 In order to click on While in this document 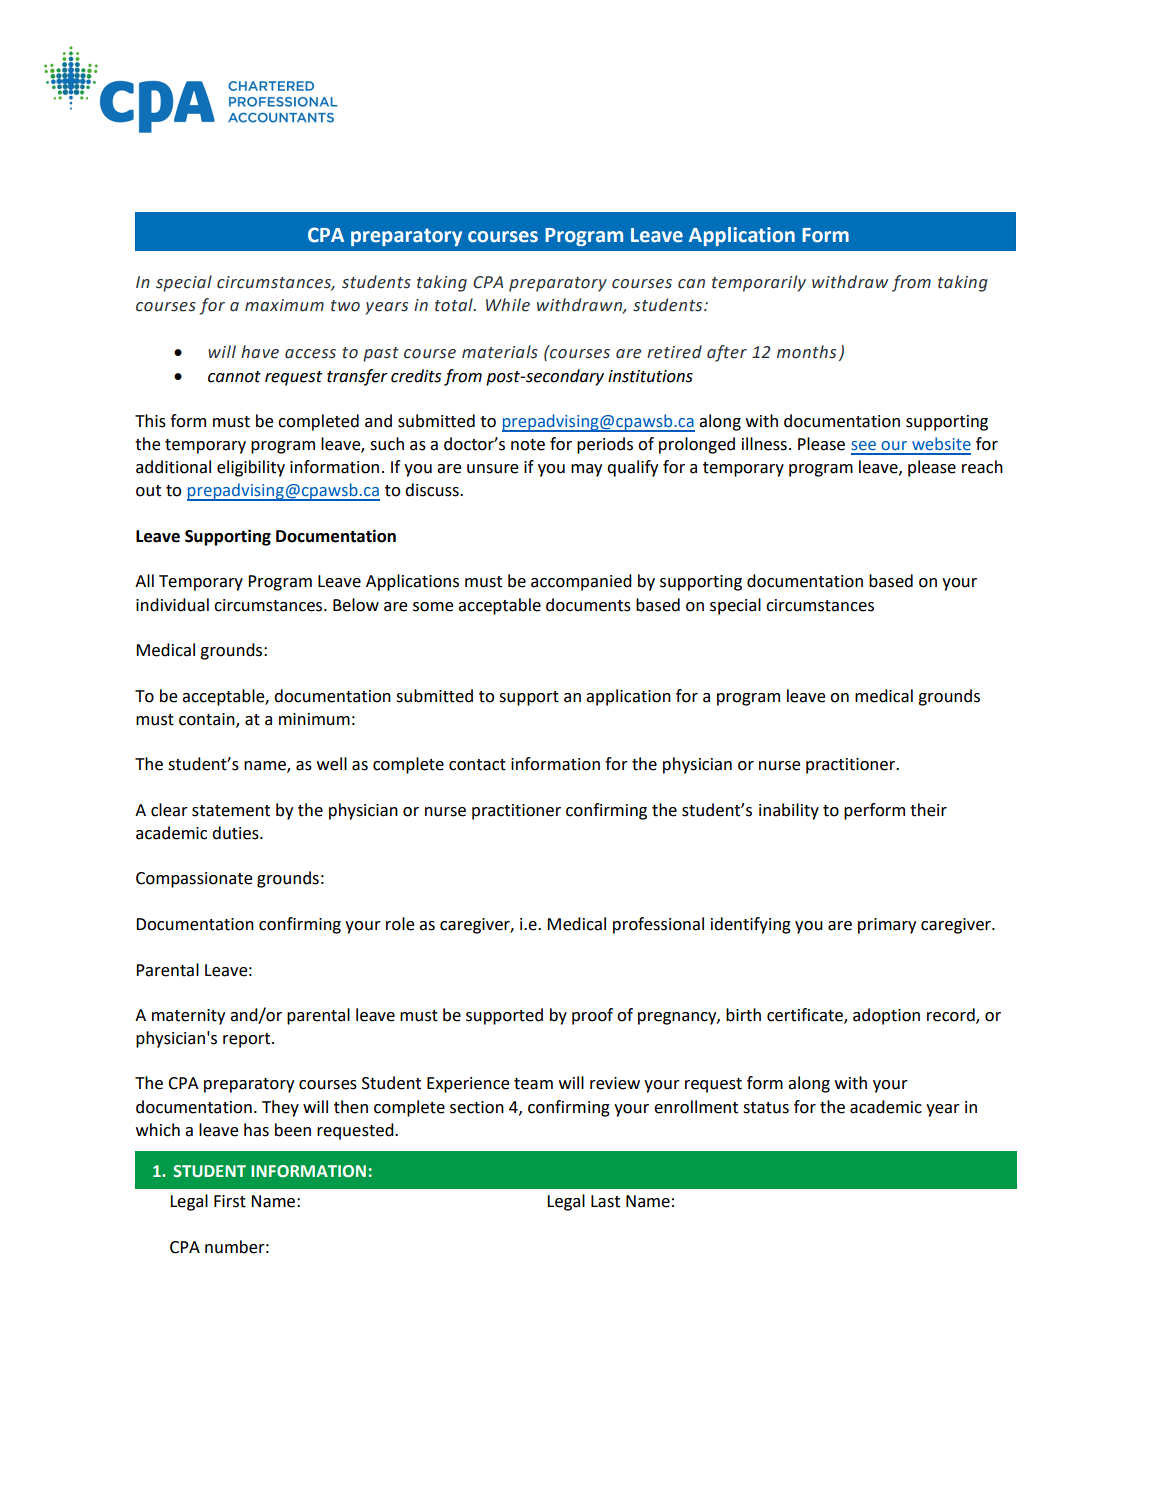, I will do `click(508, 305)`.
